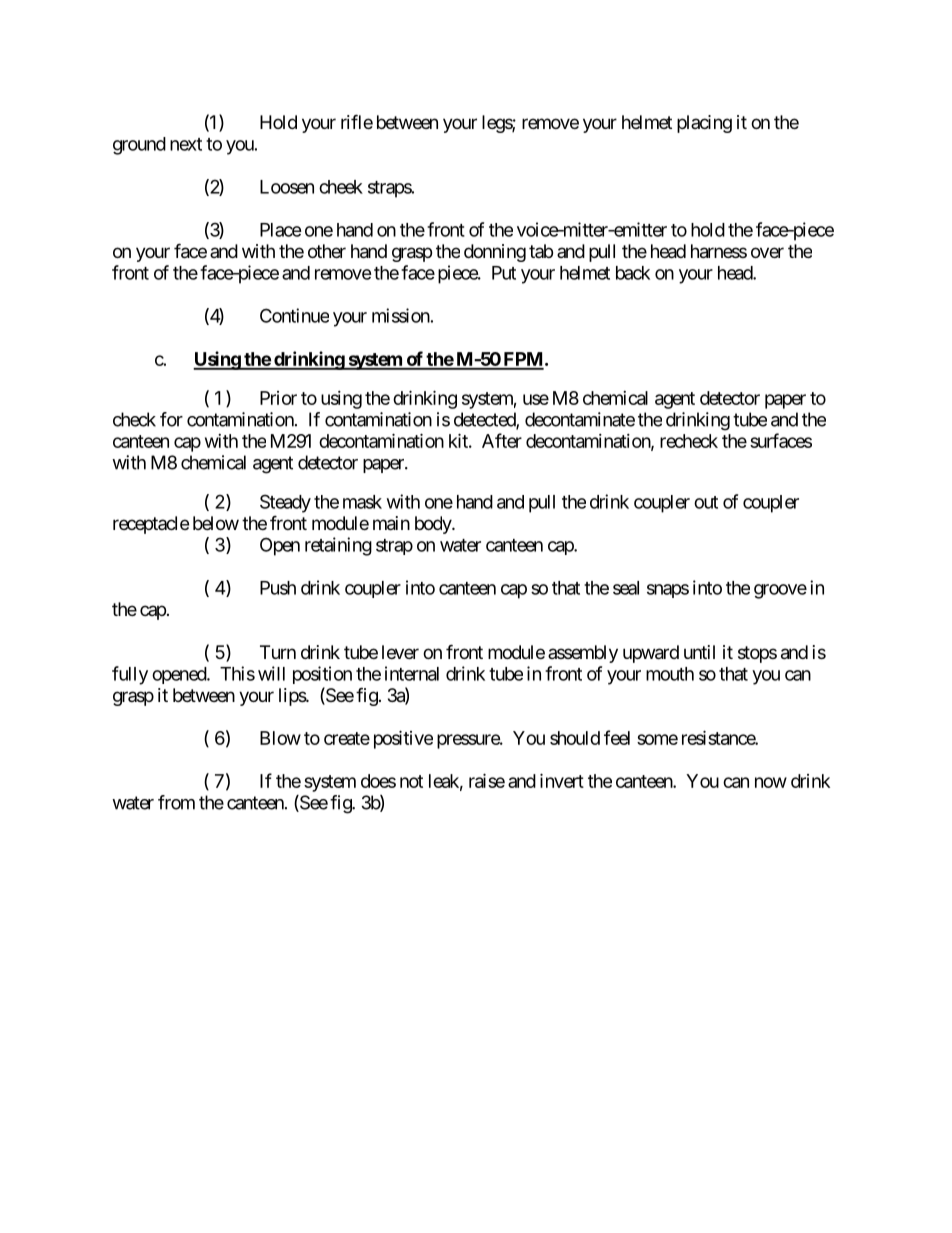  I want to click on mission, so click(401, 315).
